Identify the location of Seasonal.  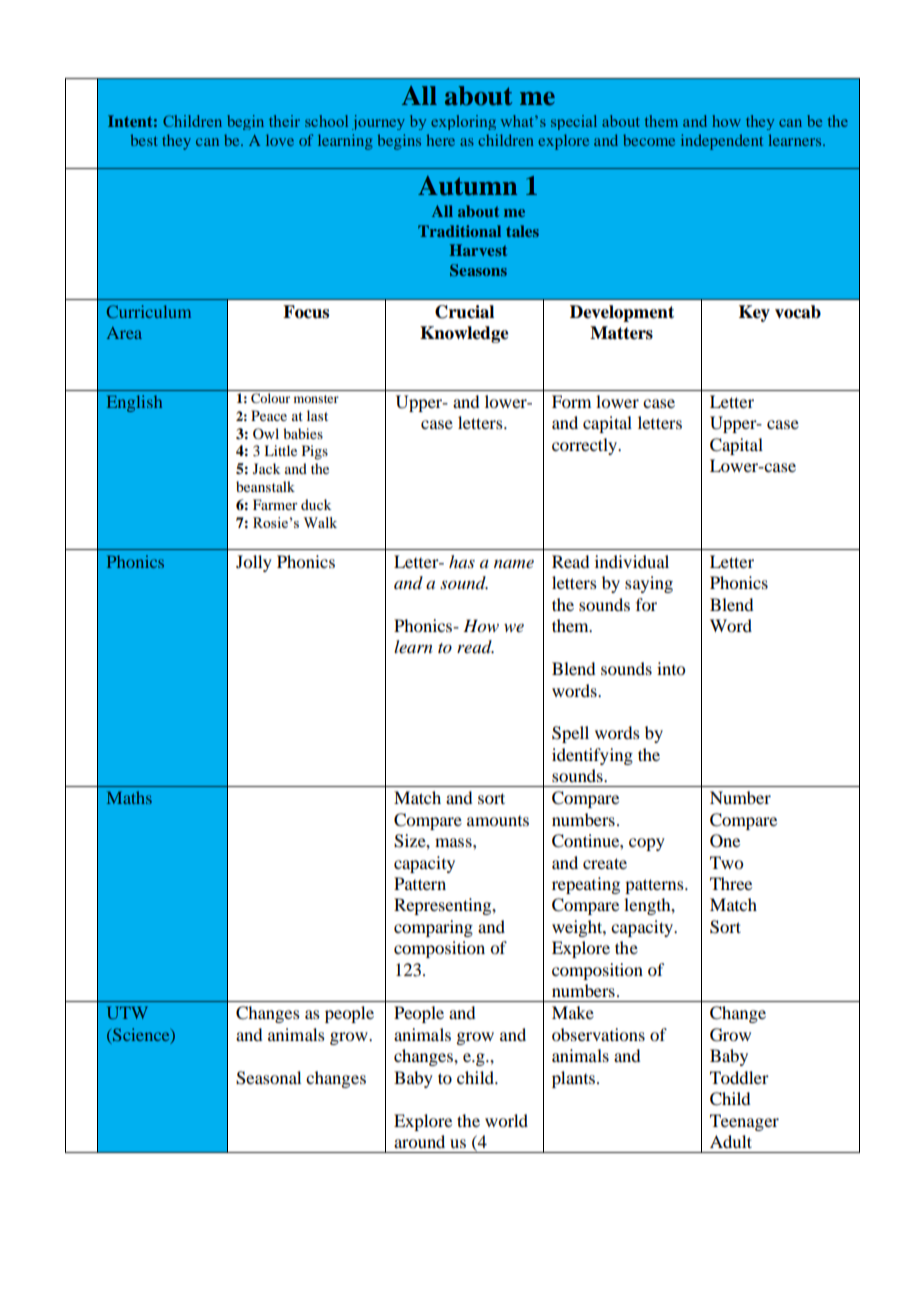
(268, 1078).
